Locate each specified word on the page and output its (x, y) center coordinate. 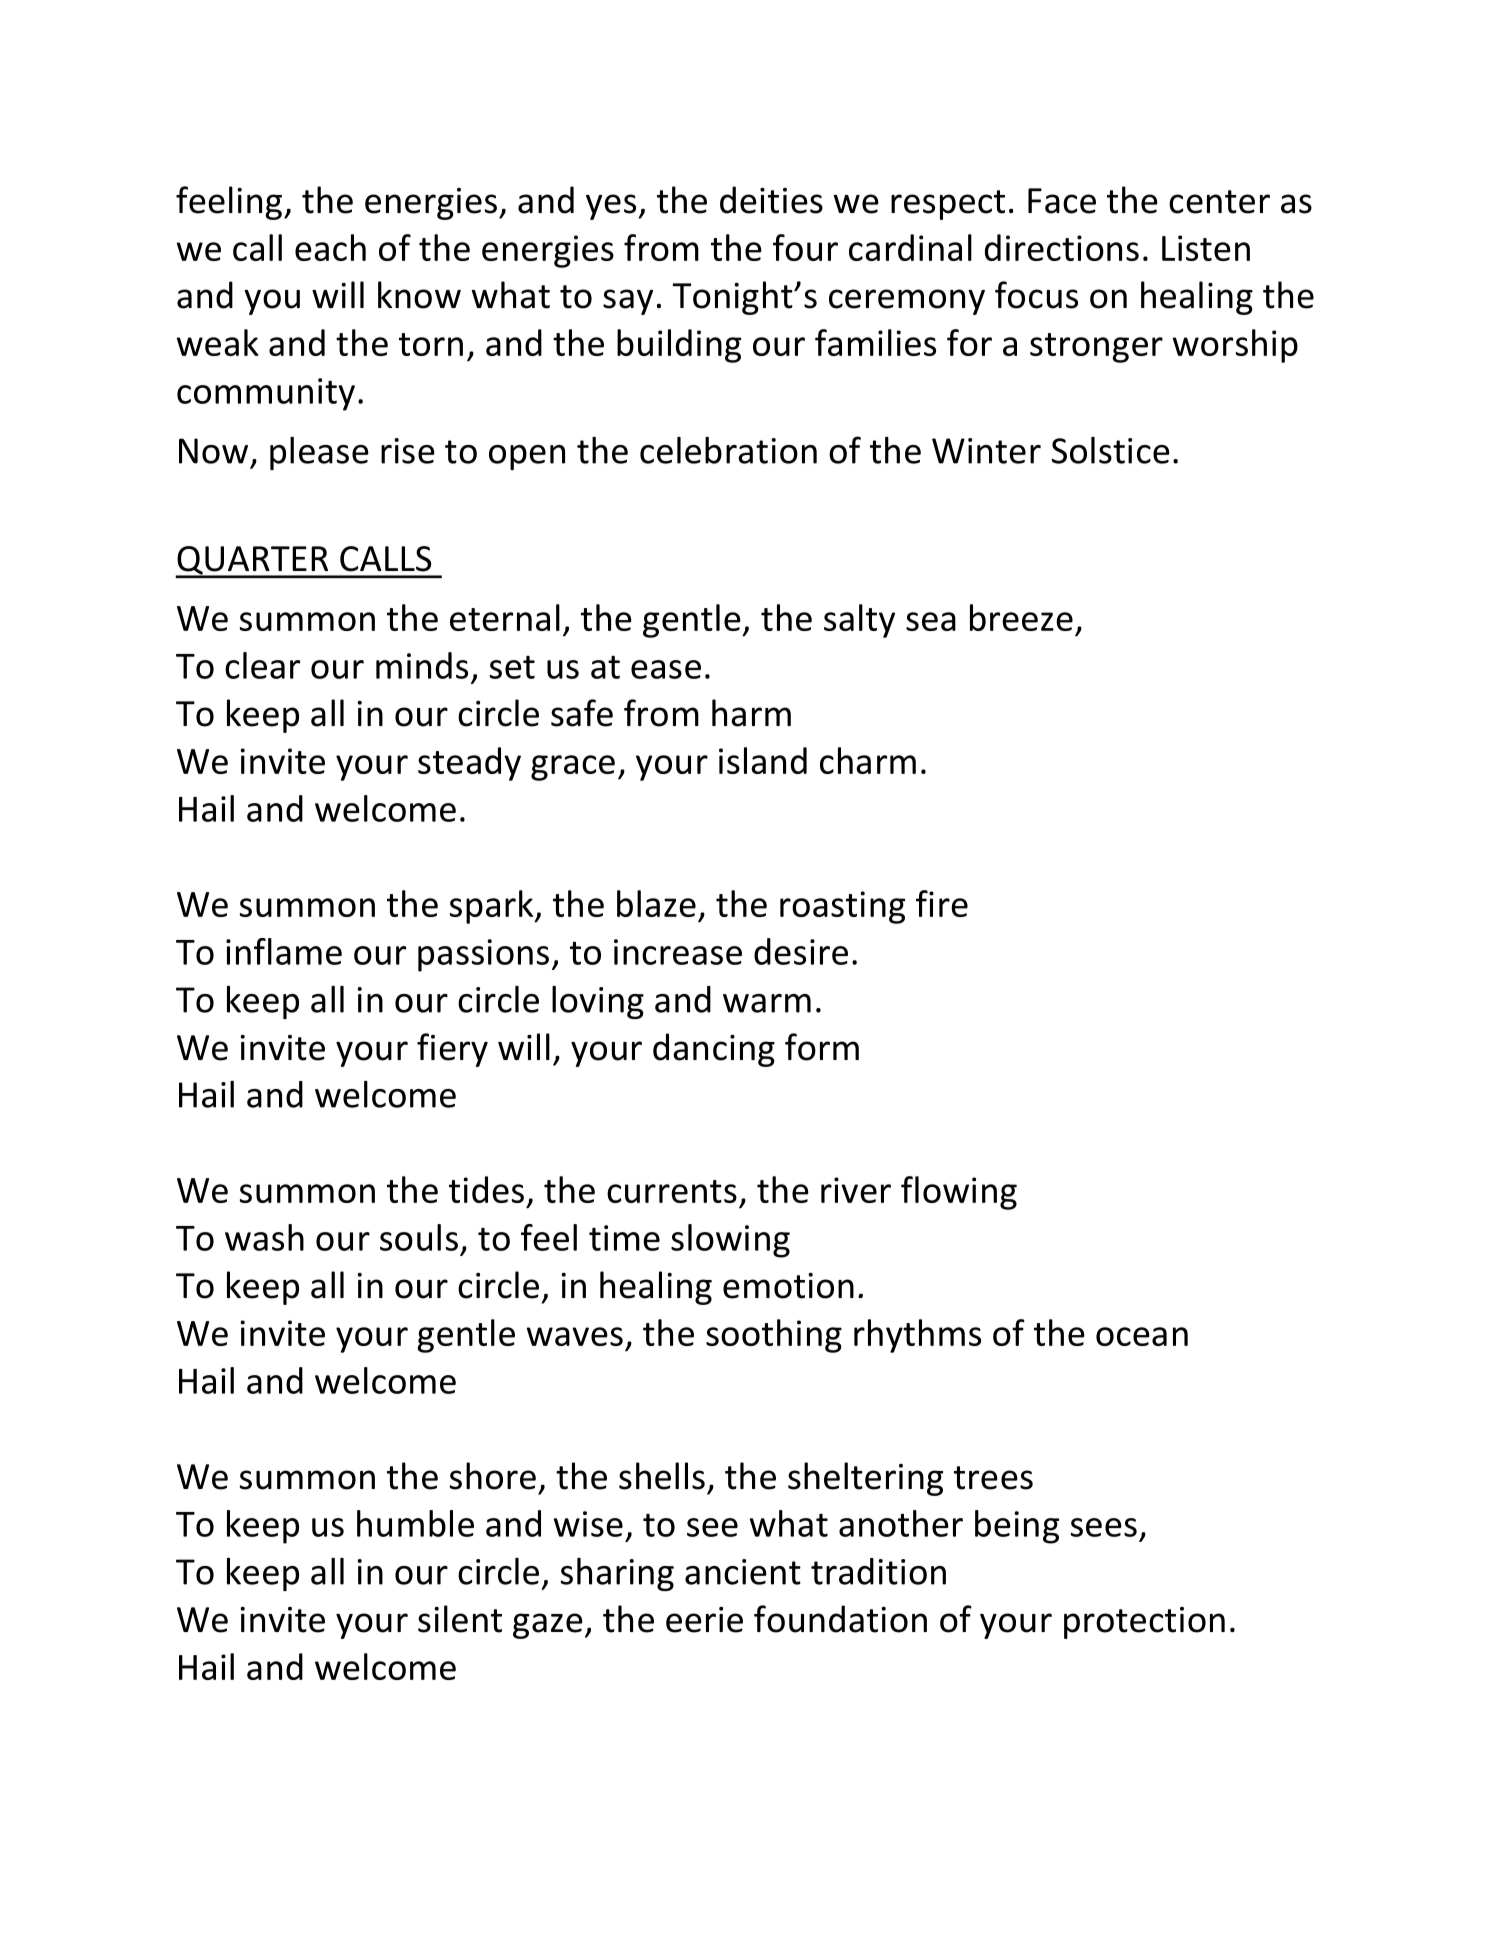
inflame (284, 951)
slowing (730, 1241)
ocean (1142, 1336)
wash (264, 1237)
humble (415, 1523)
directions (1062, 247)
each (330, 247)
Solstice (1111, 450)
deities (771, 200)
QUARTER (253, 561)
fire (942, 903)
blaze (656, 903)
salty (859, 621)
